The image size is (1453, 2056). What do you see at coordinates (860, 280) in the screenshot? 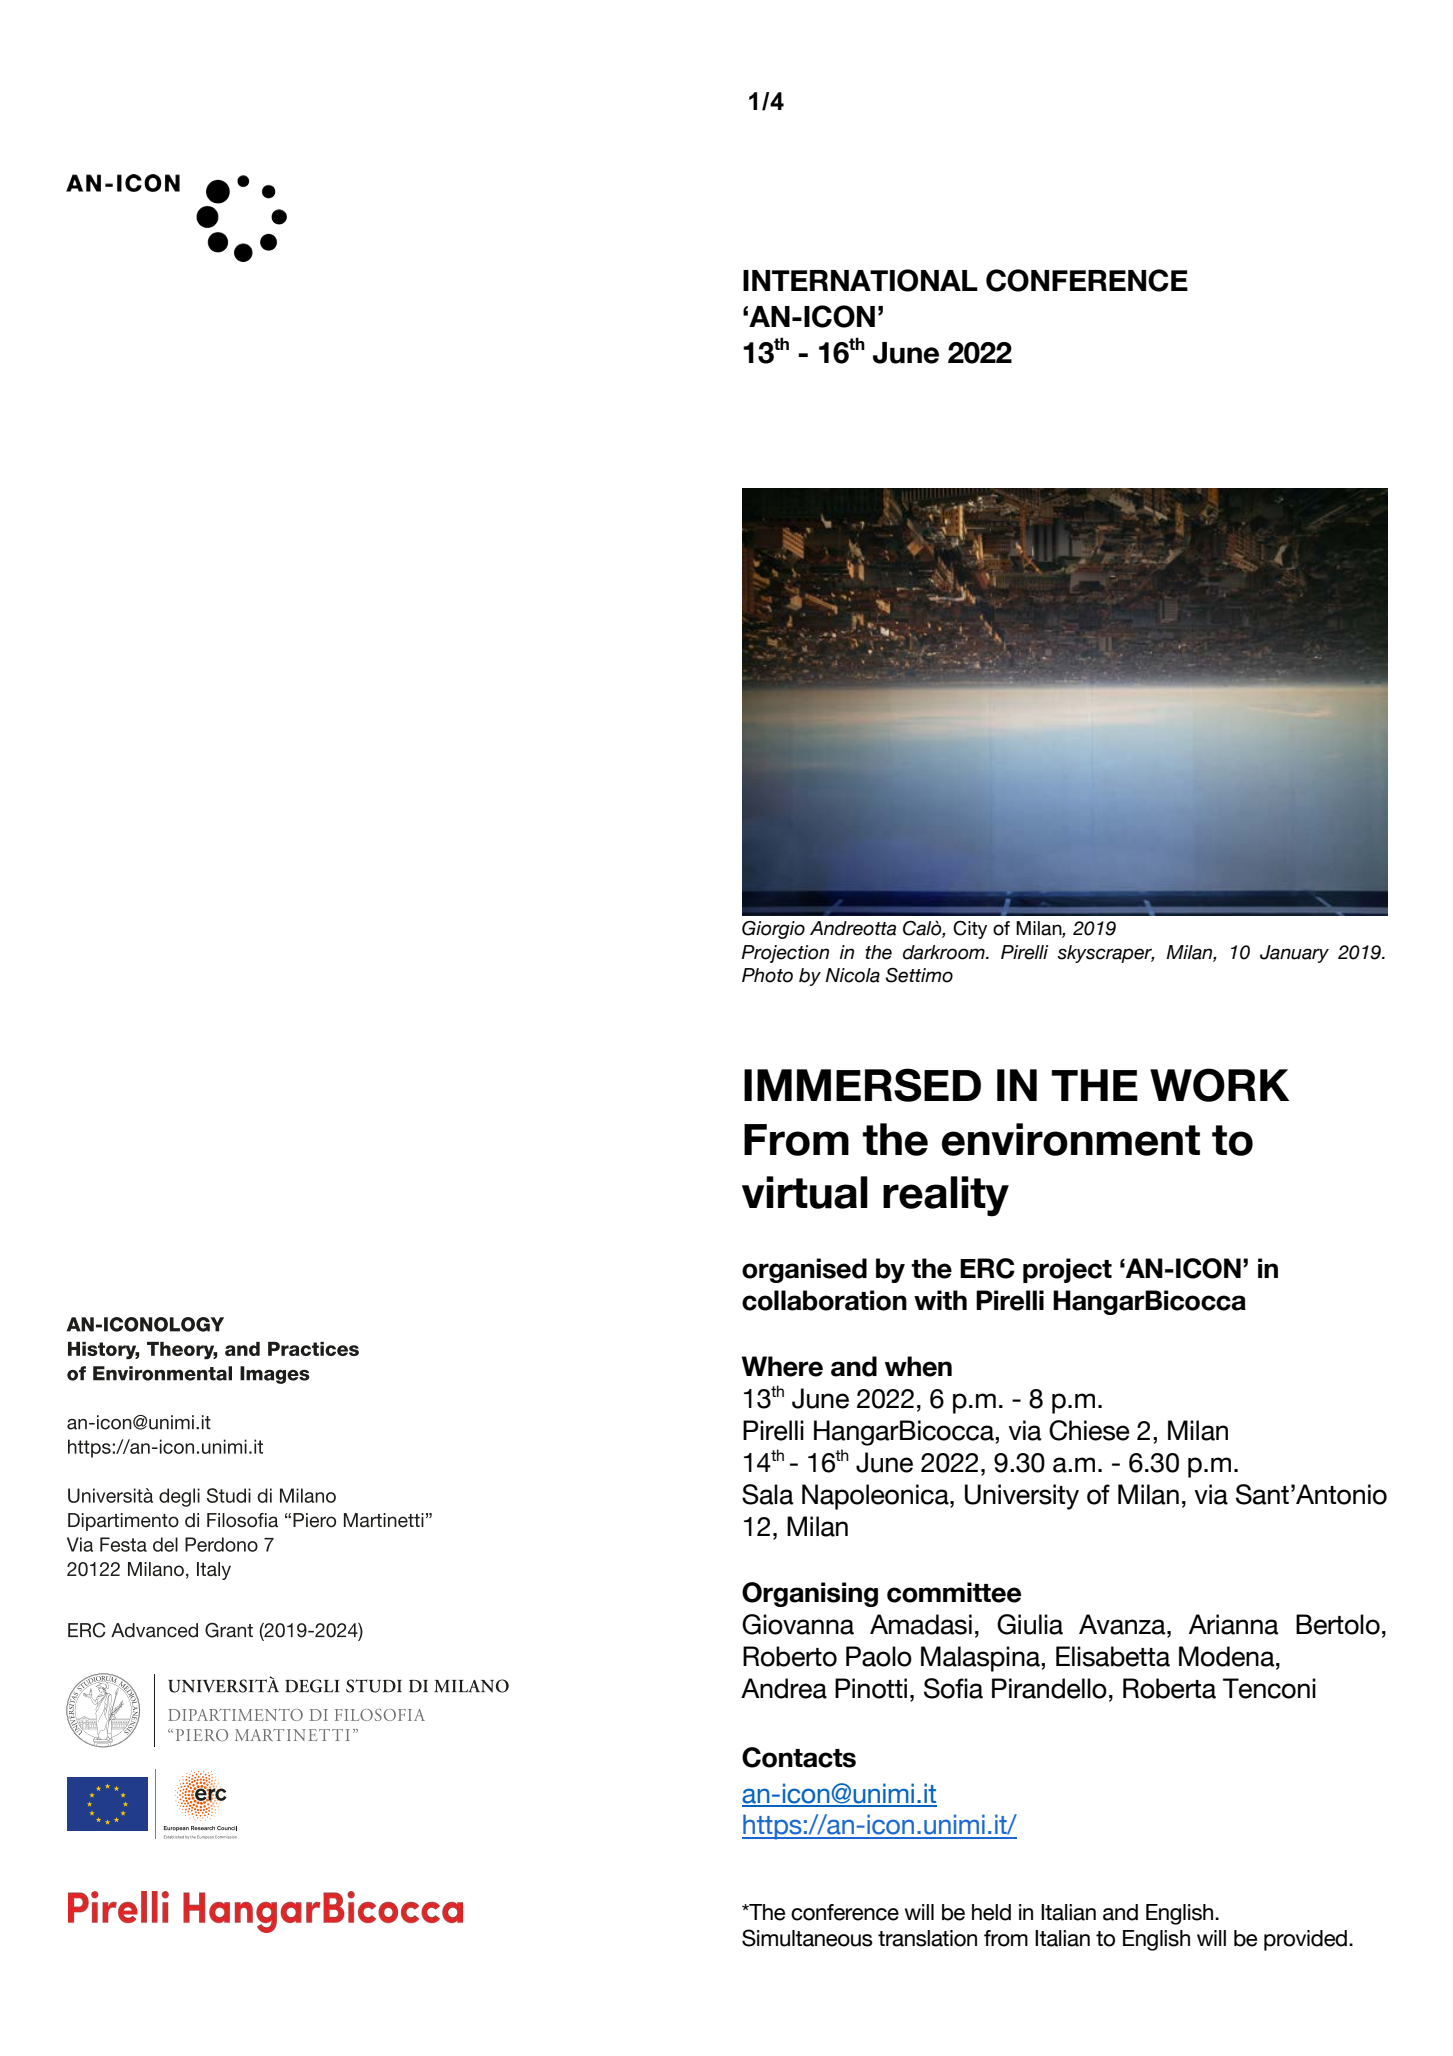
I see `INTERNATIONAL` at bounding box center [860, 280].
